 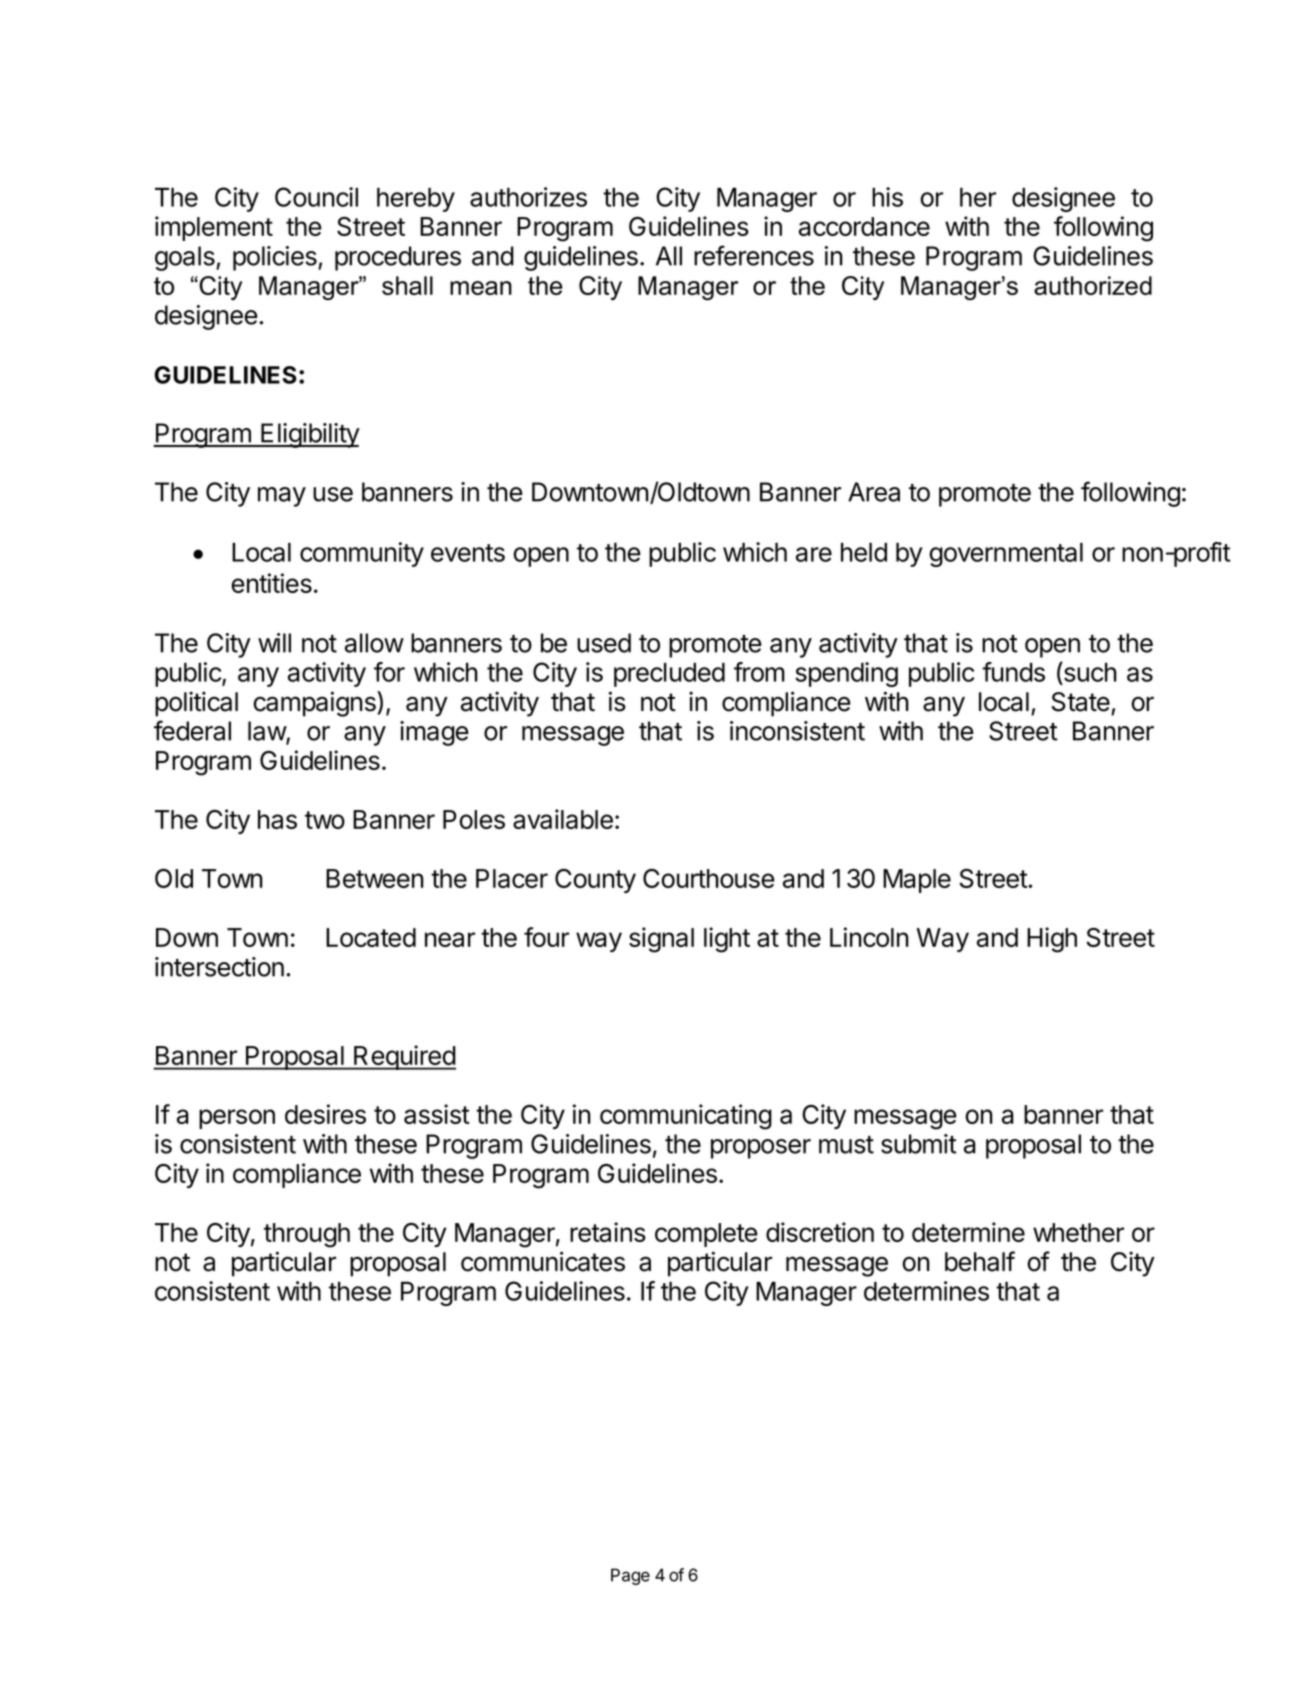 What do you see at coordinates (276, 258) in the page?
I see `policies` at bounding box center [276, 258].
